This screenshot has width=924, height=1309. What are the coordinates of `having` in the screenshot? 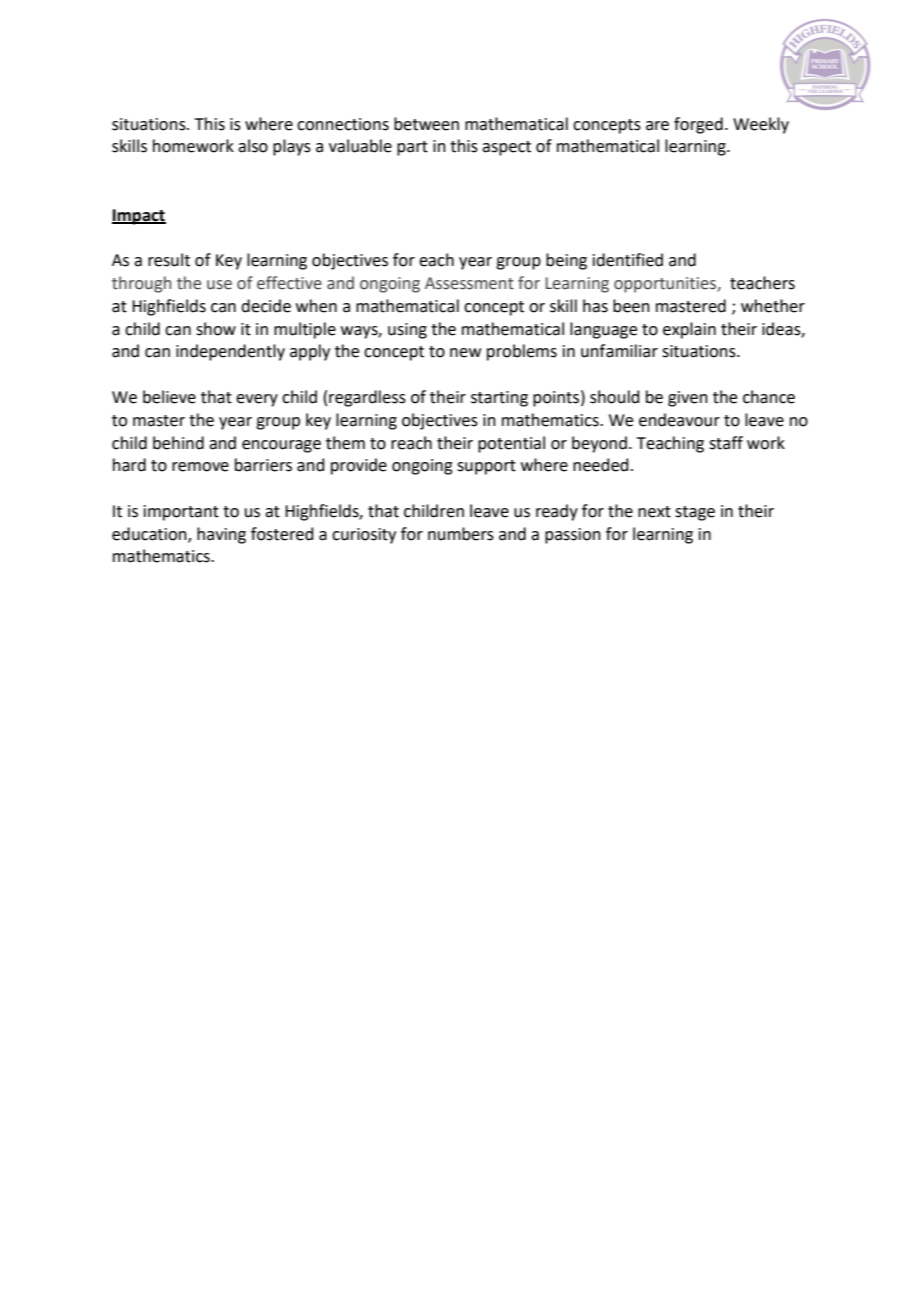 It's located at (221, 535).
